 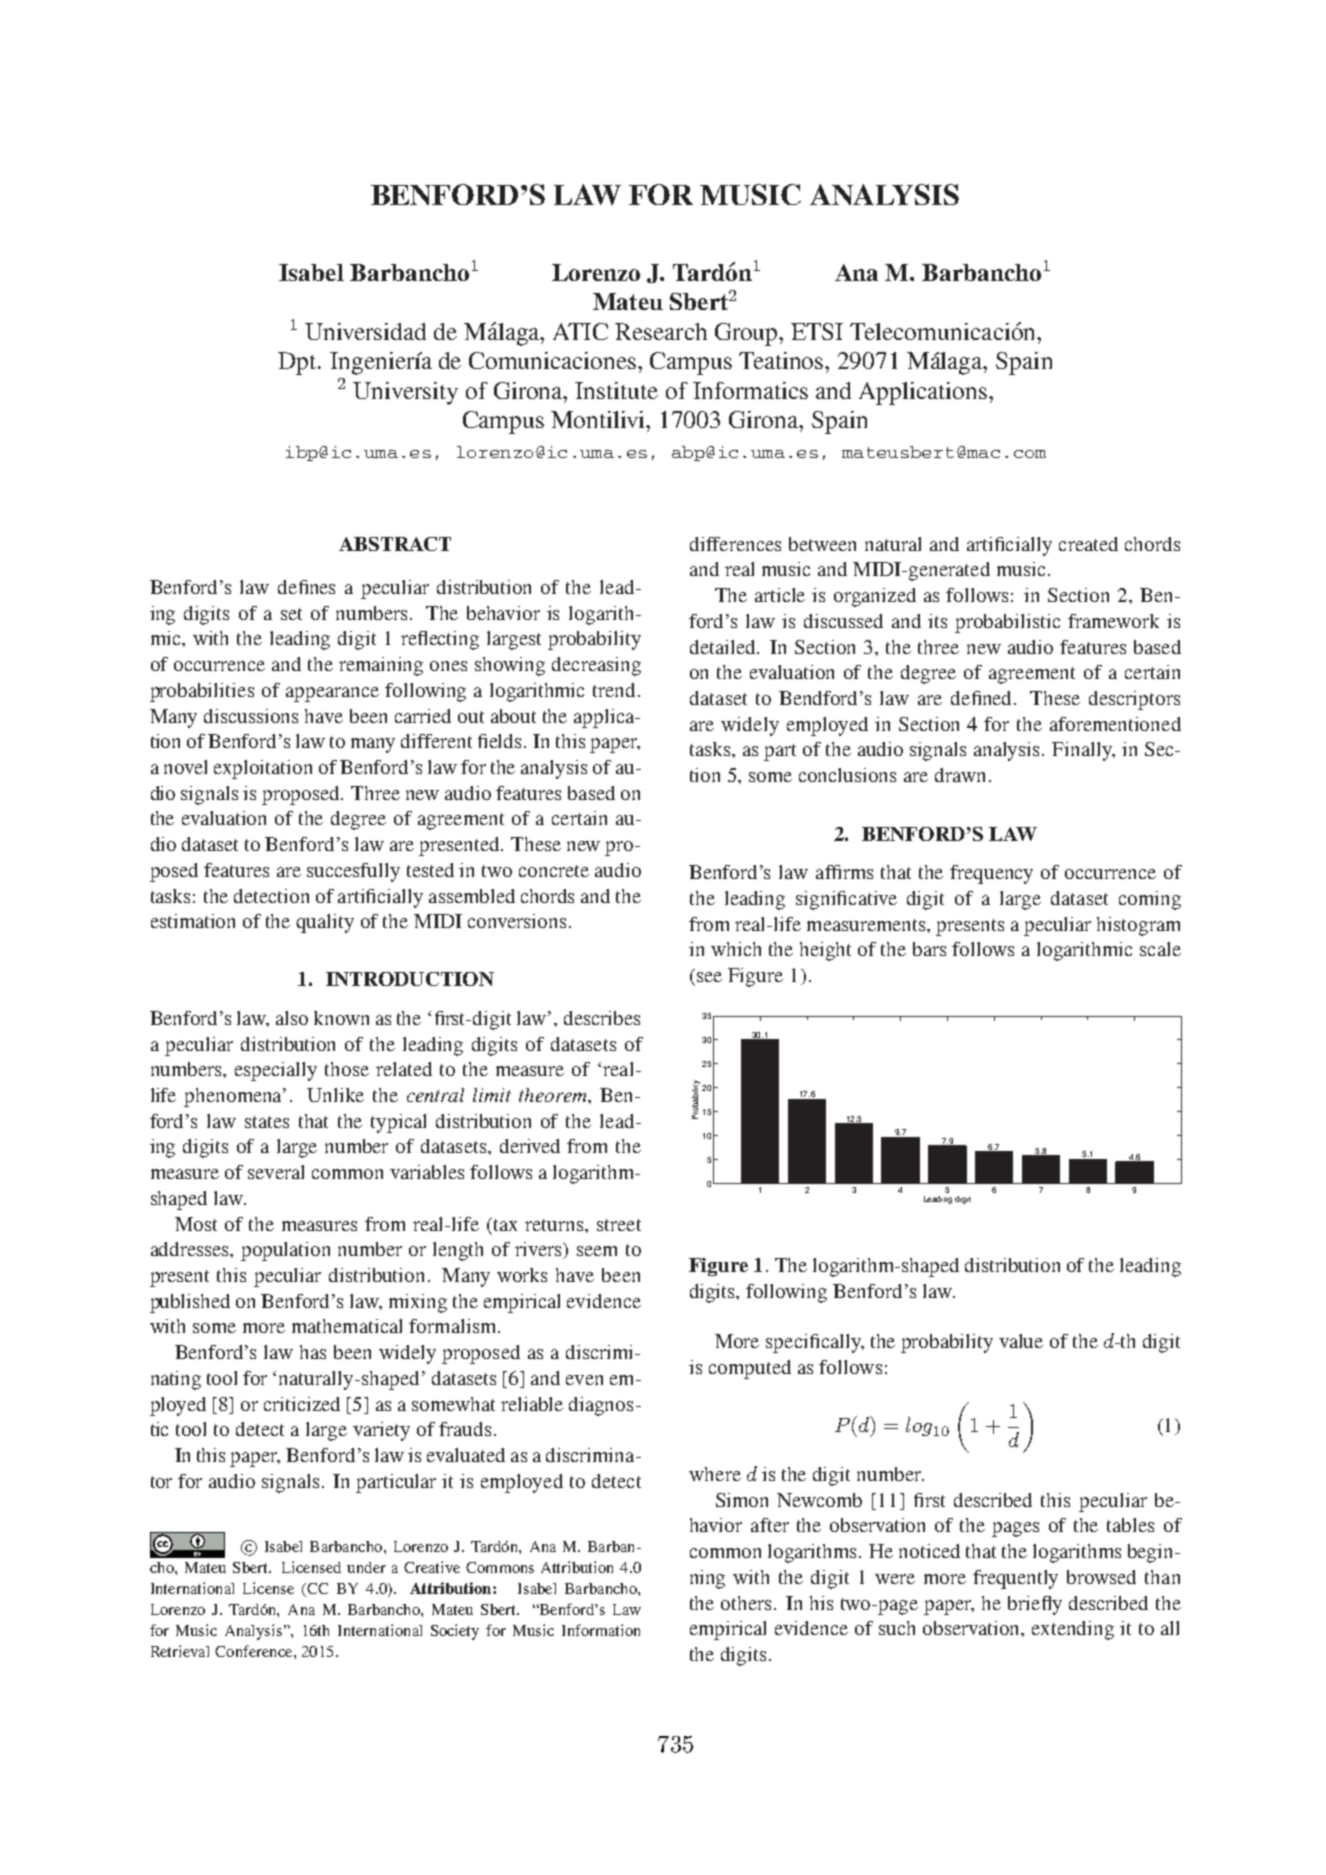 I want to click on states, so click(x=267, y=1122).
